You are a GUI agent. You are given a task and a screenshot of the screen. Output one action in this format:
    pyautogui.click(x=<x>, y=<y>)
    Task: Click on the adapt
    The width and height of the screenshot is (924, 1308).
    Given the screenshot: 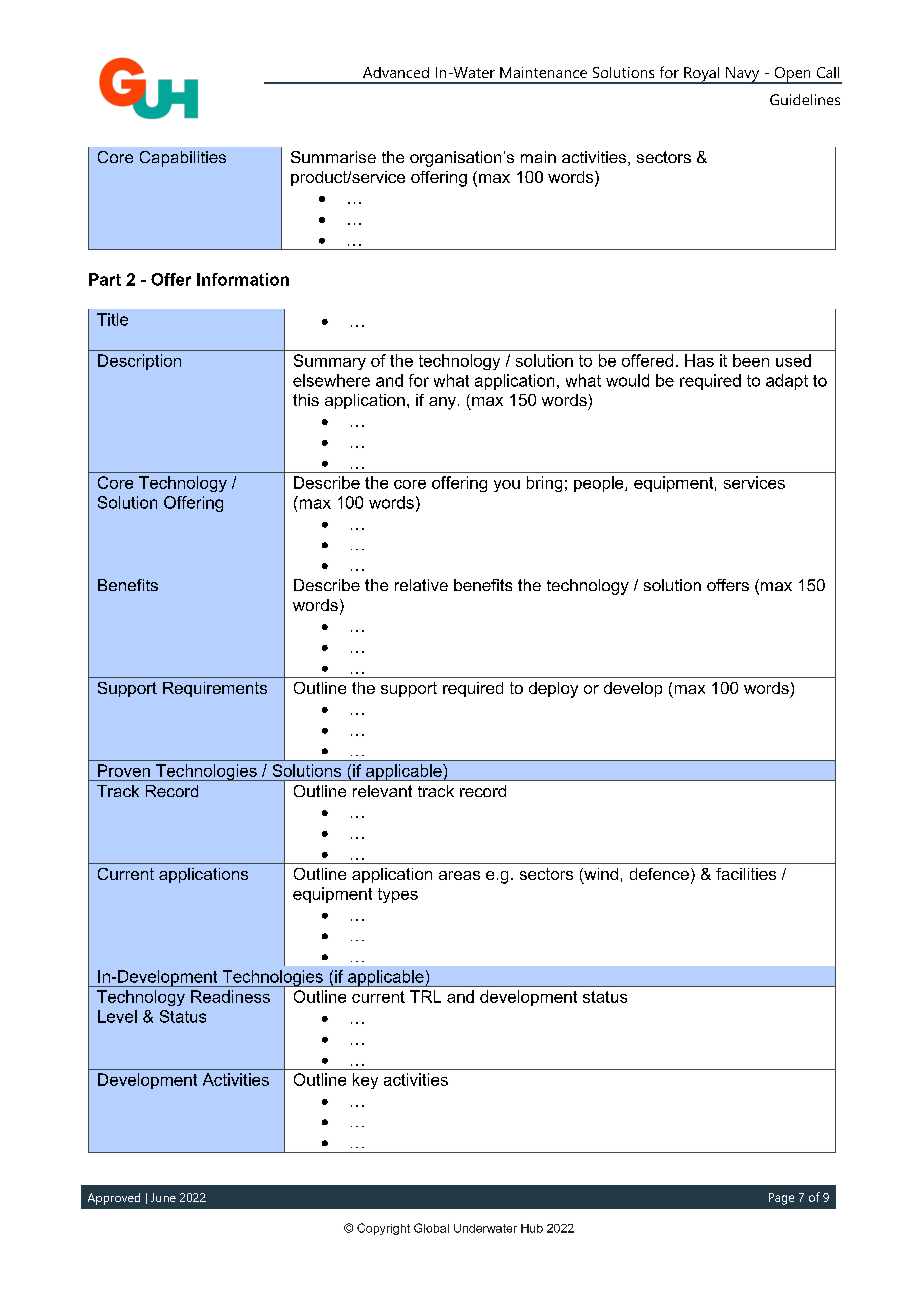 What is the action you would take?
    pyautogui.click(x=787, y=382)
